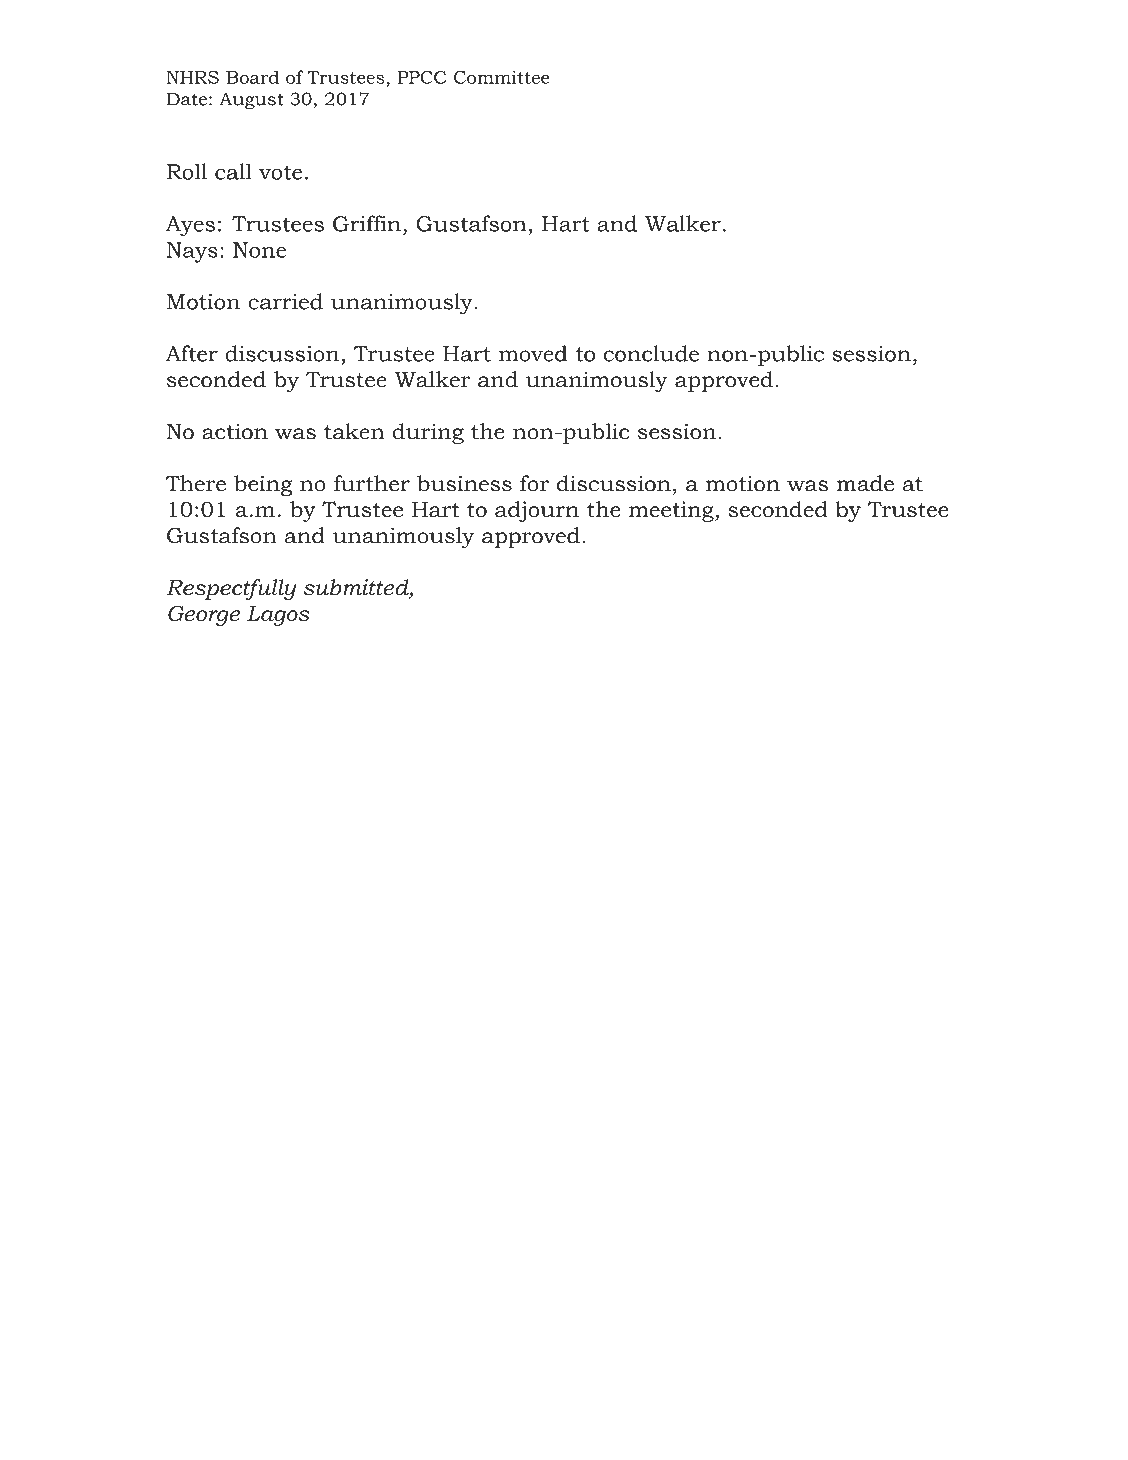 Image resolution: width=1128 pixels, height=1460 pixels. I want to click on Lagos, so click(278, 616).
